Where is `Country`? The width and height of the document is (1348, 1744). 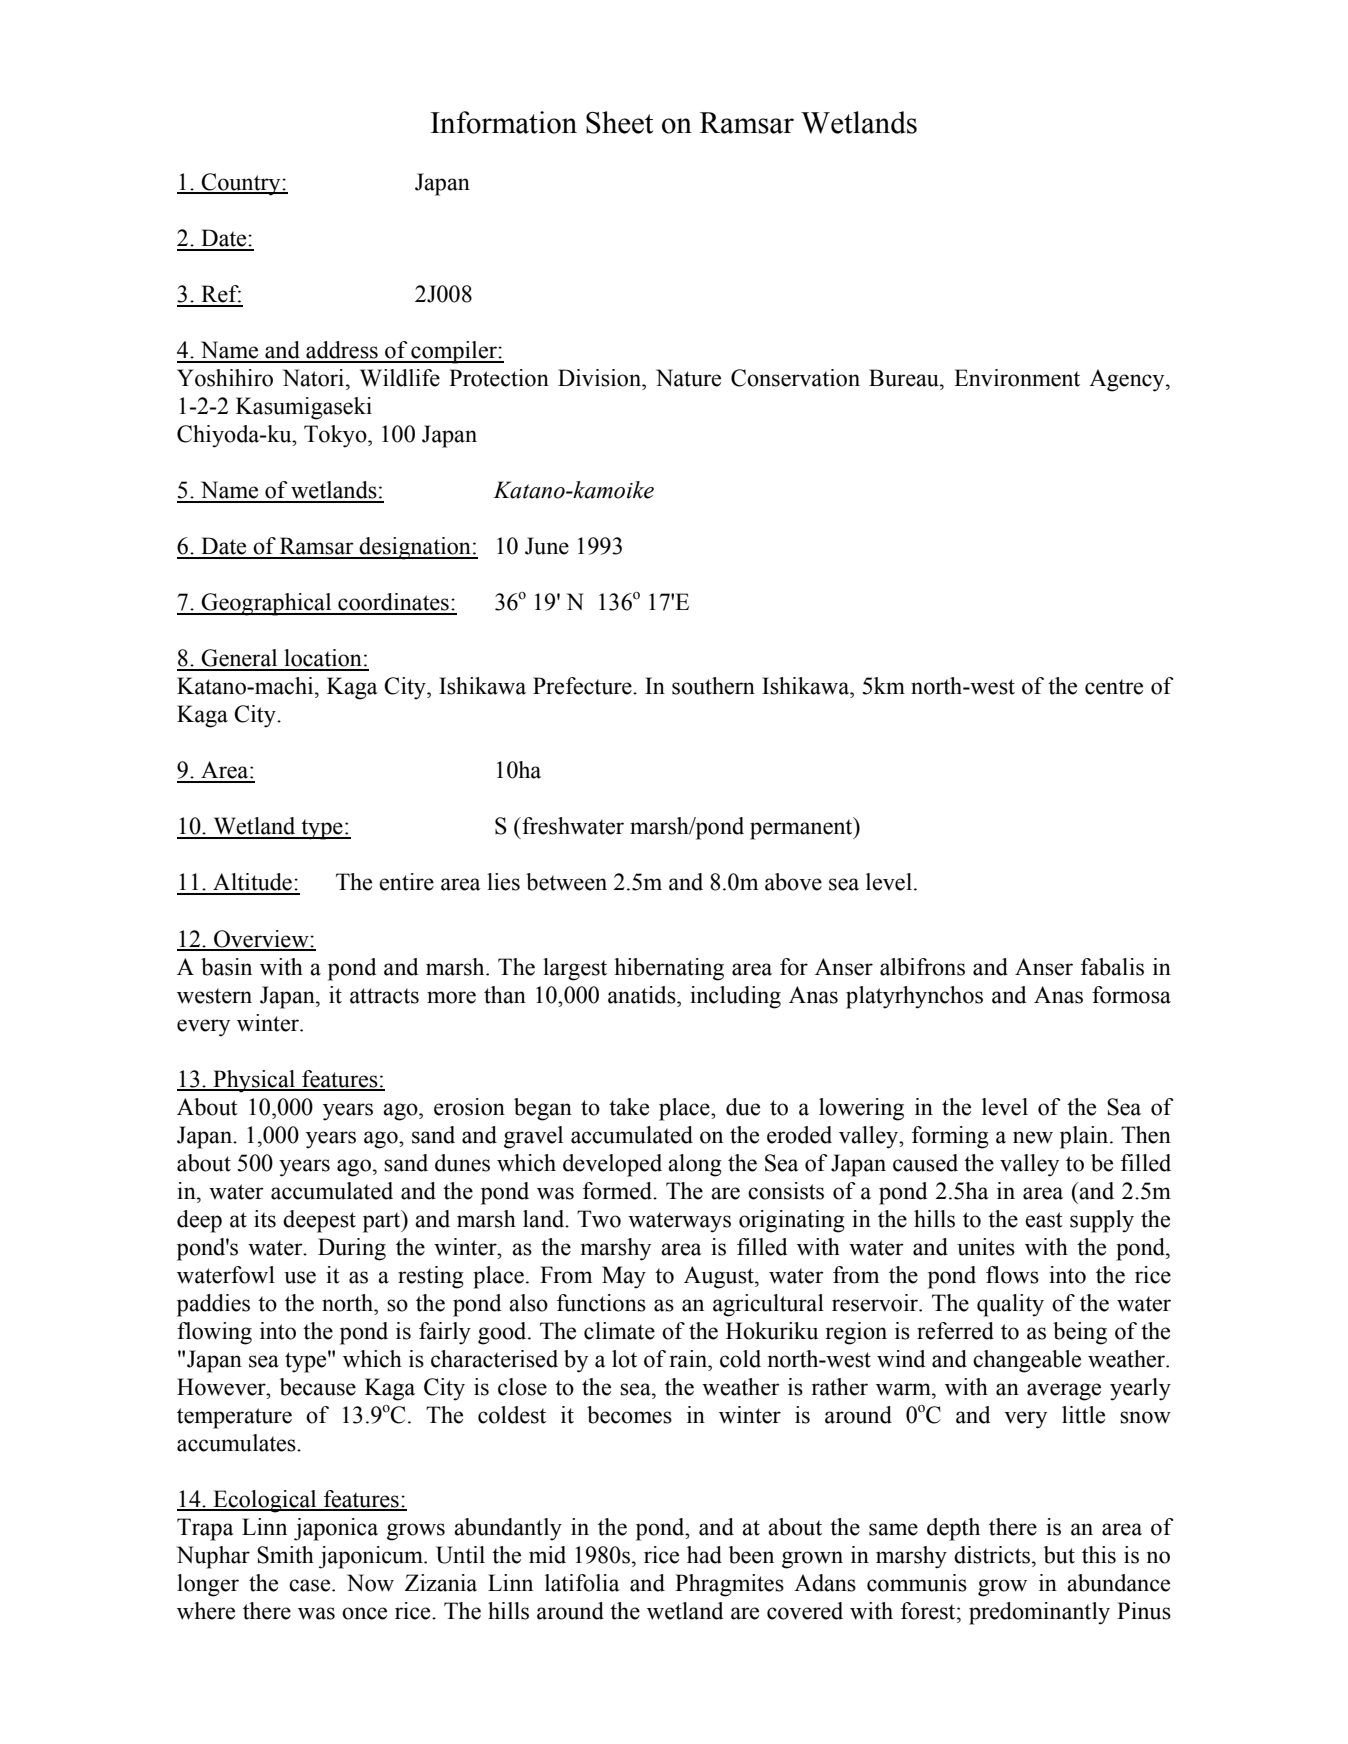 Country is located at coordinates (241, 184).
